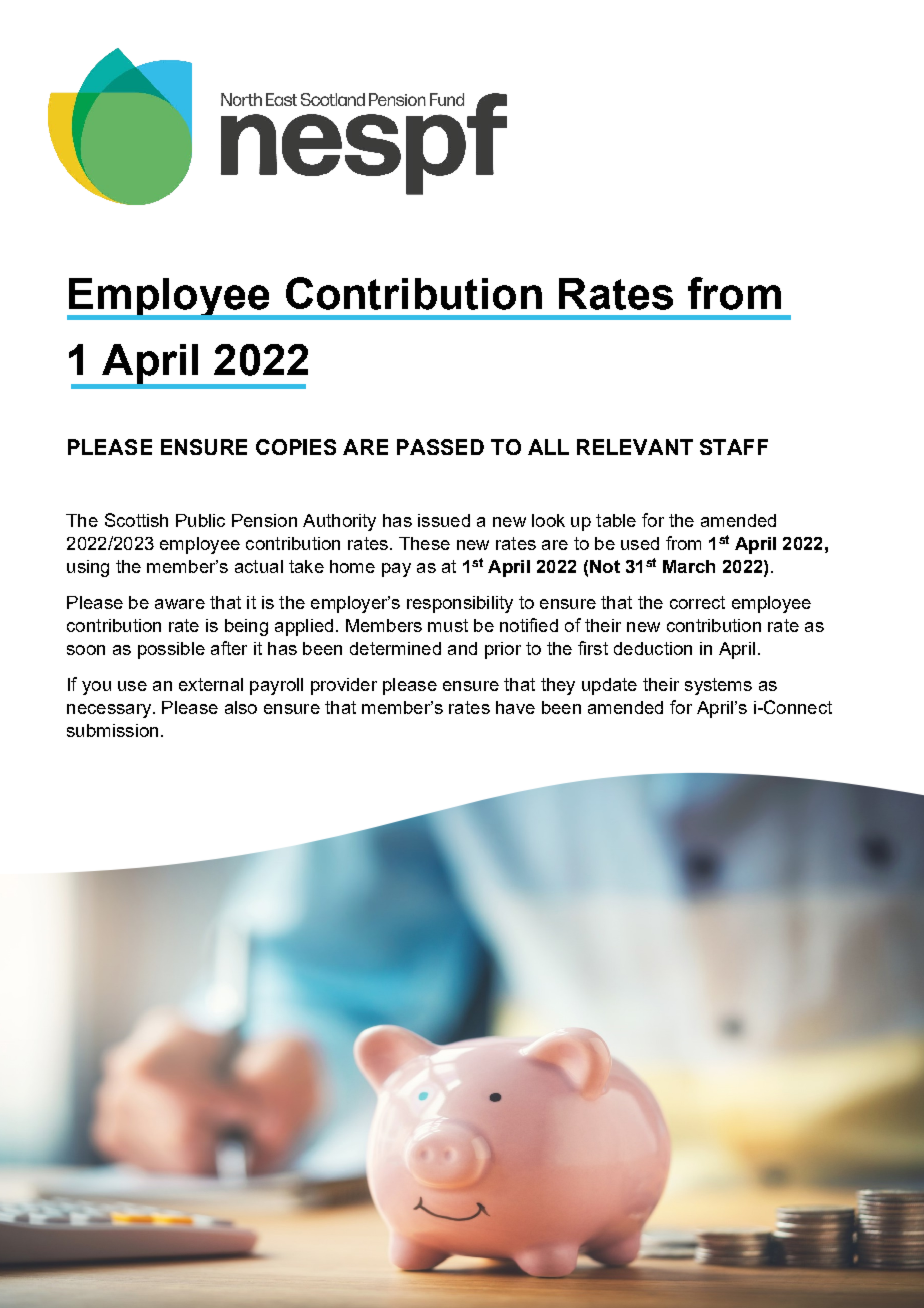 The height and width of the document is (1308, 924). I want to click on must, so click(448, 625).
